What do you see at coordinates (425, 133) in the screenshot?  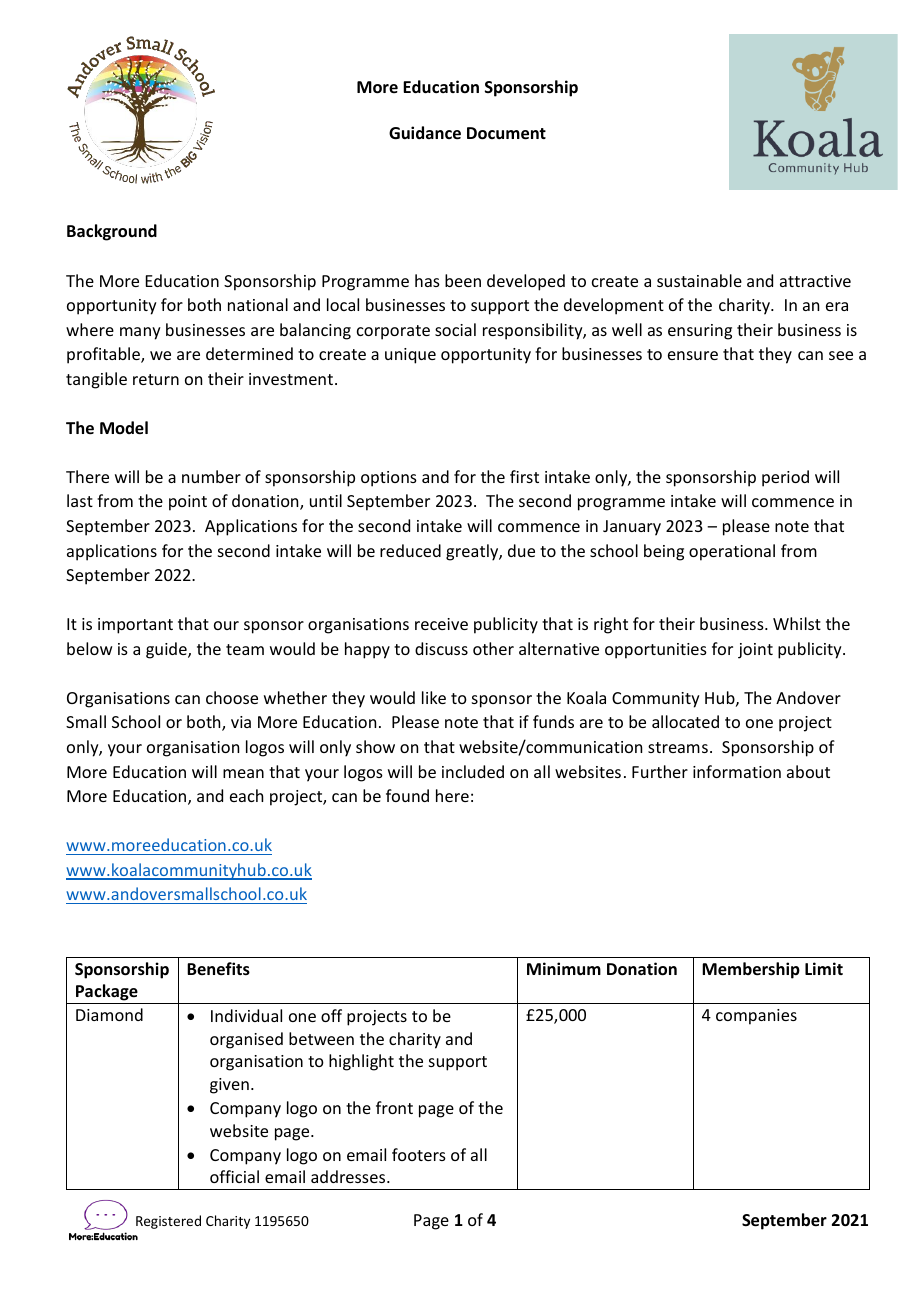 I see `Guidance` at bounding box center [425, 133].
